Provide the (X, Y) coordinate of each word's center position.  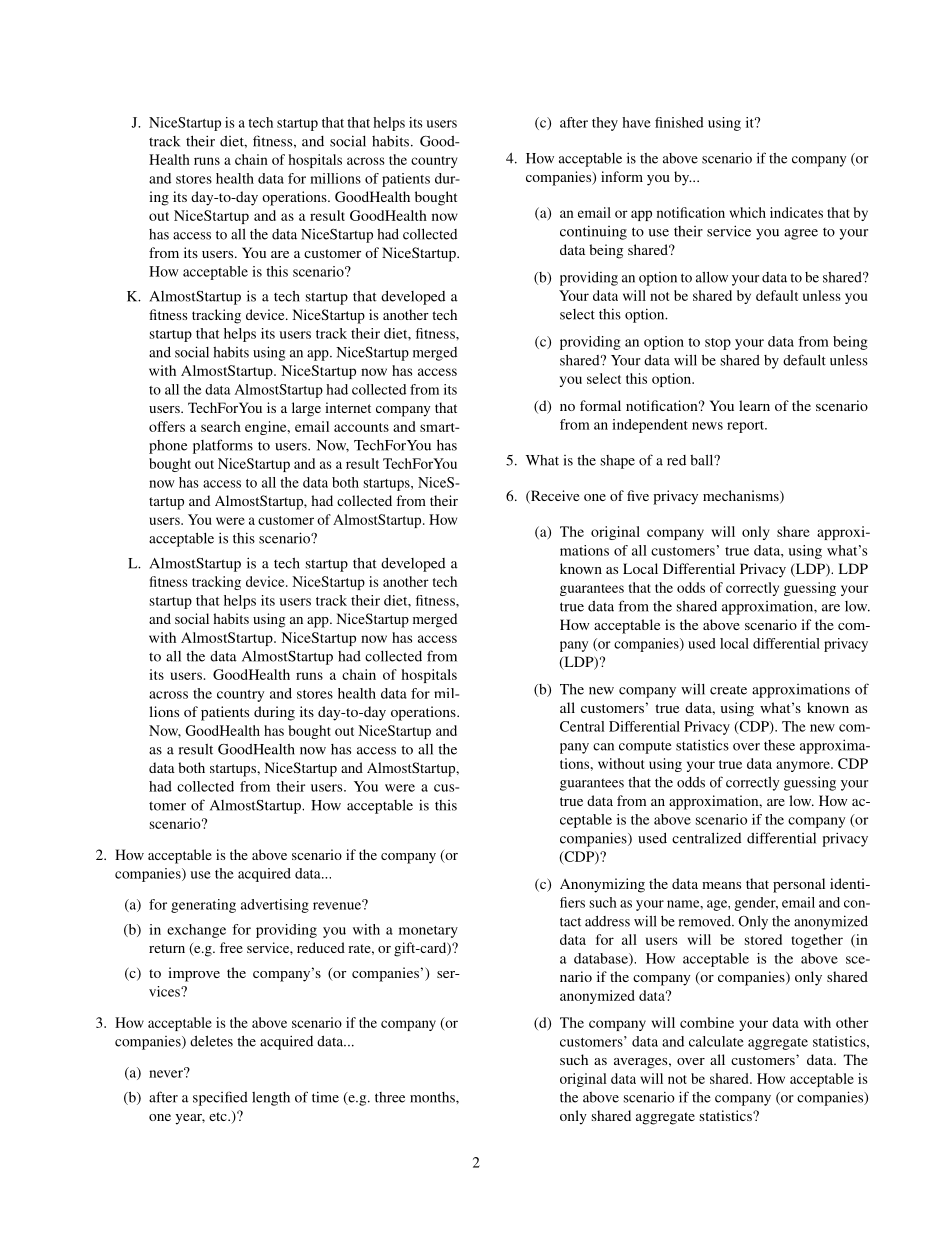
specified (220, 1098)
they (605, 124)
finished (679, 122)
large (306, 409)
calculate (716, 1041)
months (433, 1097)
